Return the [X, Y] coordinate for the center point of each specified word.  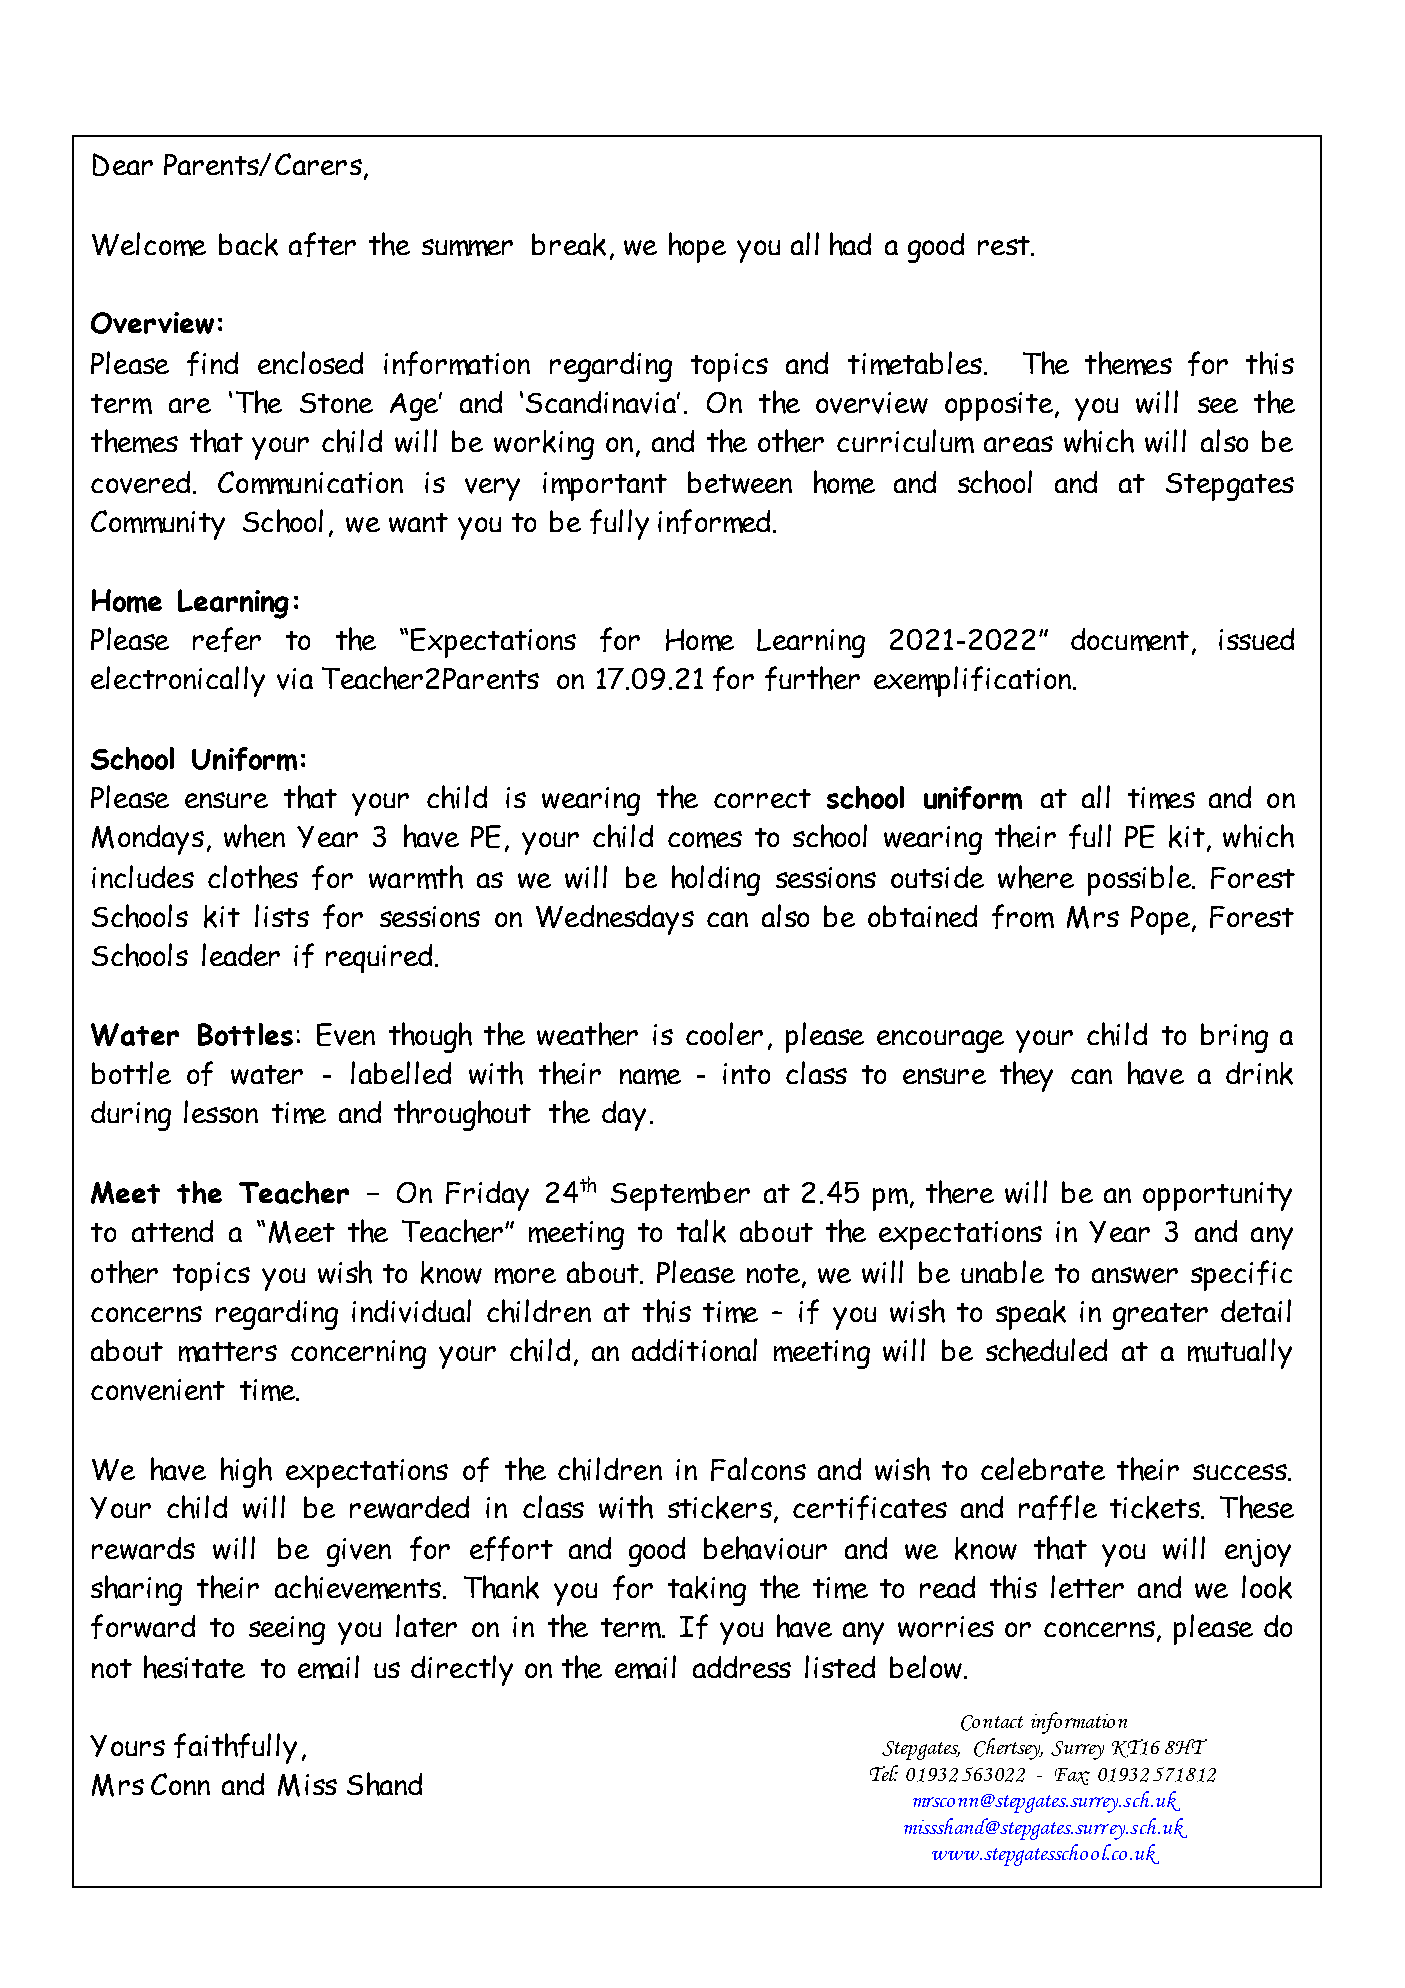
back [248, 244]
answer [1135, 1275]
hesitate [194, 1667]
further [812, 678]
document [1130, 639]
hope [697, 247]
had [850, 244]
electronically [178, 681]
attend [172, 1231]
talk [701, 1231]
